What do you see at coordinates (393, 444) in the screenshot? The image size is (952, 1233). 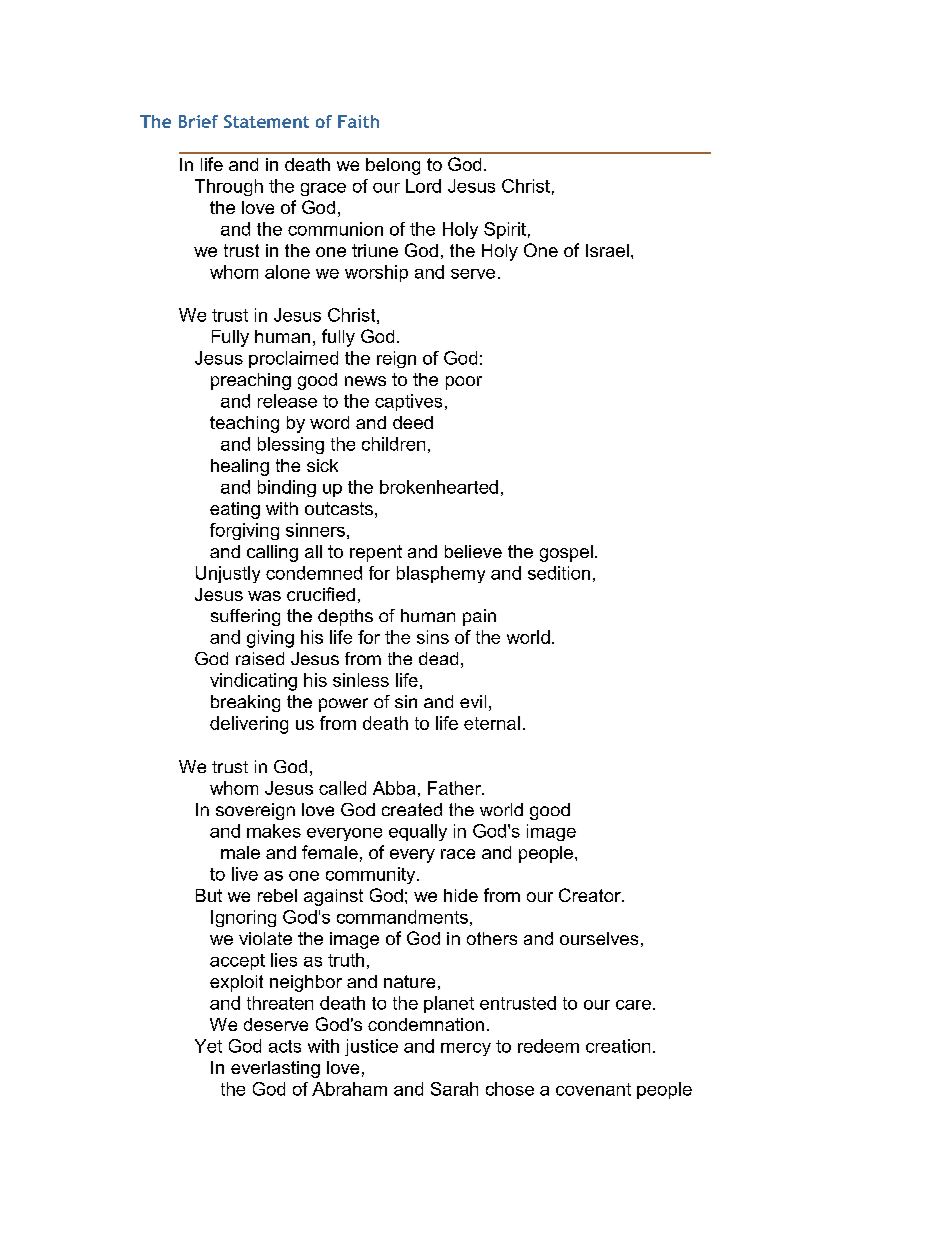 I see `children` at bounding box center [393, 444].
